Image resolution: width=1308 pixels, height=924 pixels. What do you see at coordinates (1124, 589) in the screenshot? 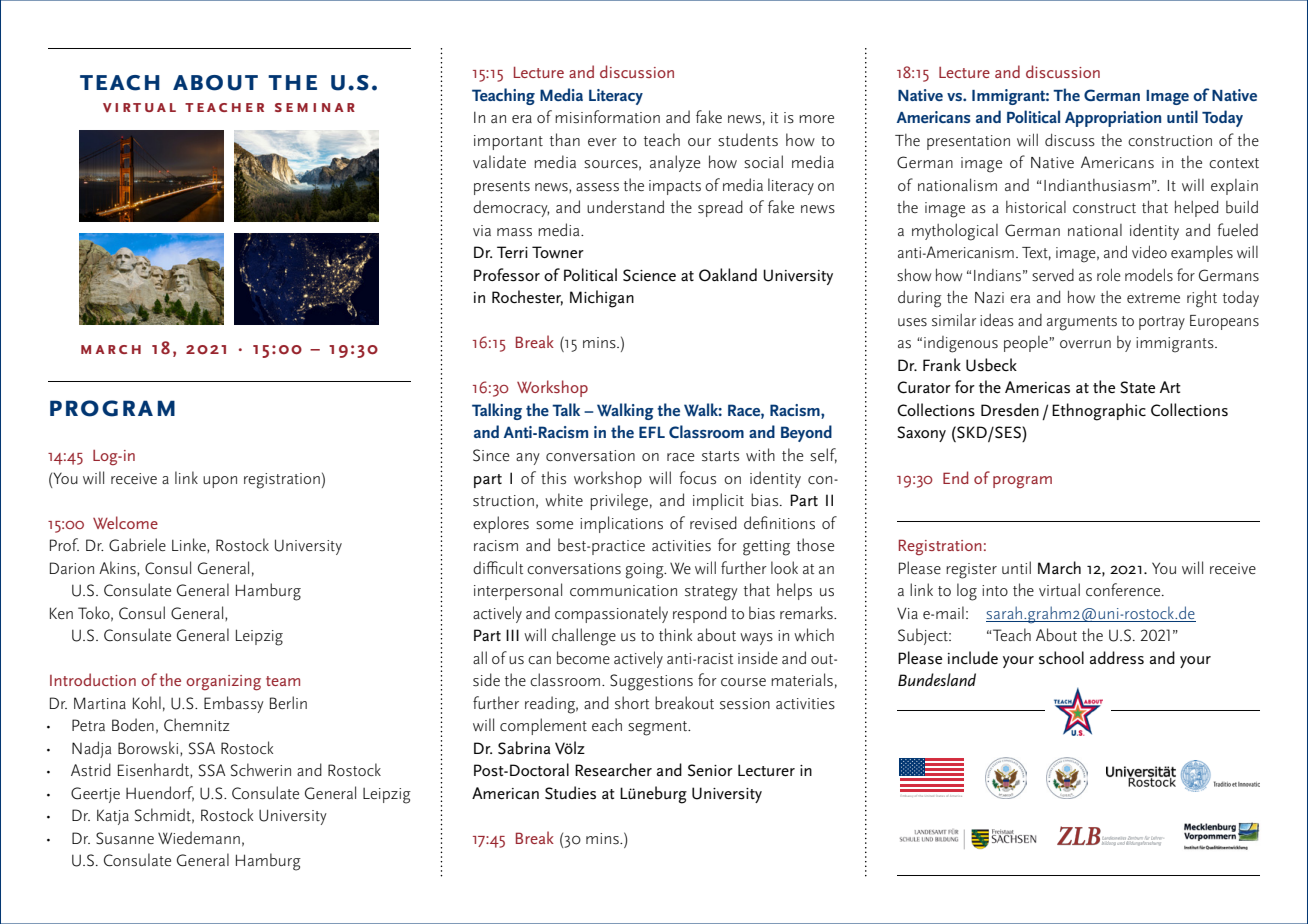
I see `conference` at bounding box center [1124, 589].
